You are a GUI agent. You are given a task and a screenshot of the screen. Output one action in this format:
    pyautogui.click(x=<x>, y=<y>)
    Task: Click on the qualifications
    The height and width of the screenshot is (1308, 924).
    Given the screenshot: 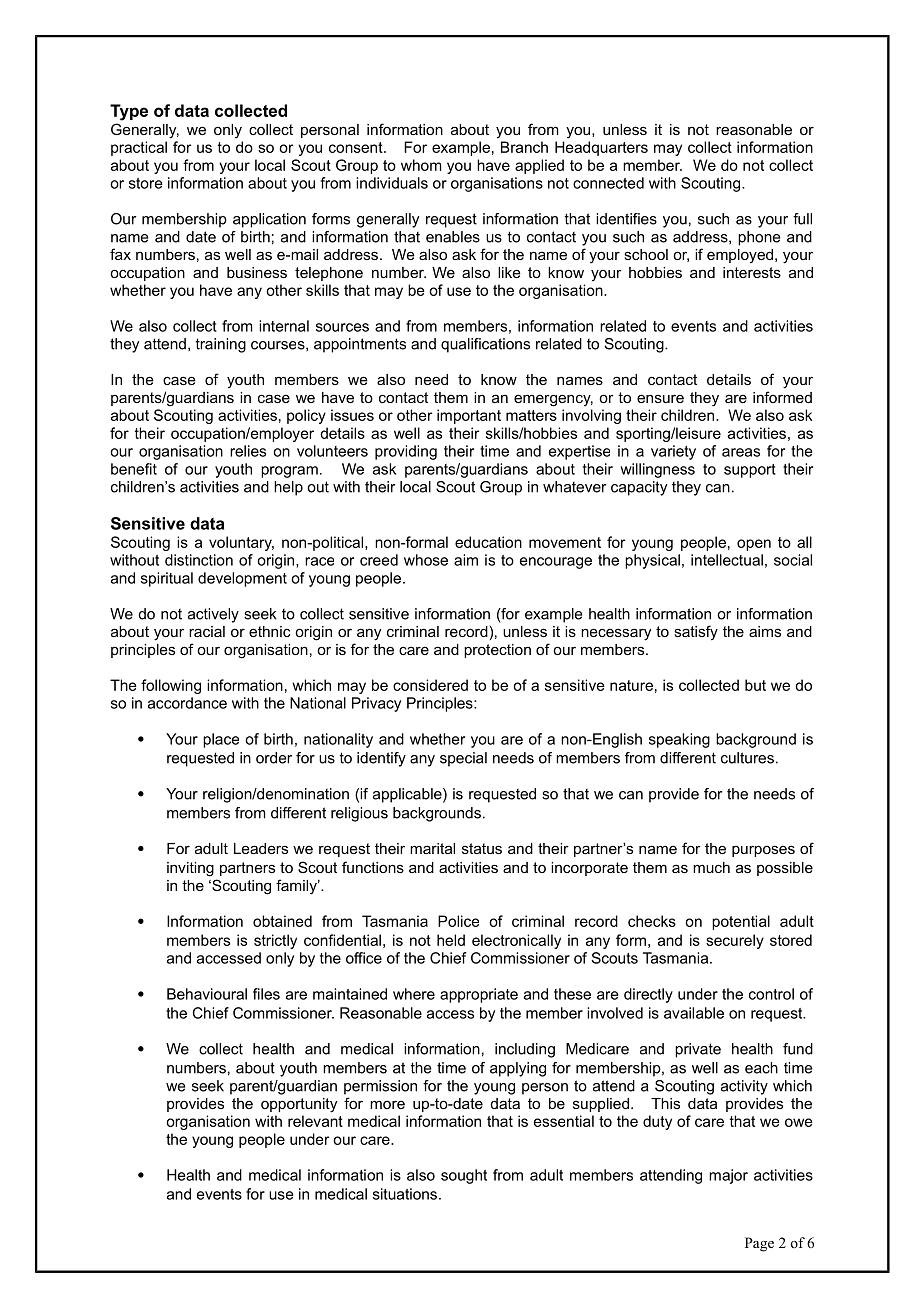 What is the action you would take?
    pyautogui.click(x=485, y=345)
